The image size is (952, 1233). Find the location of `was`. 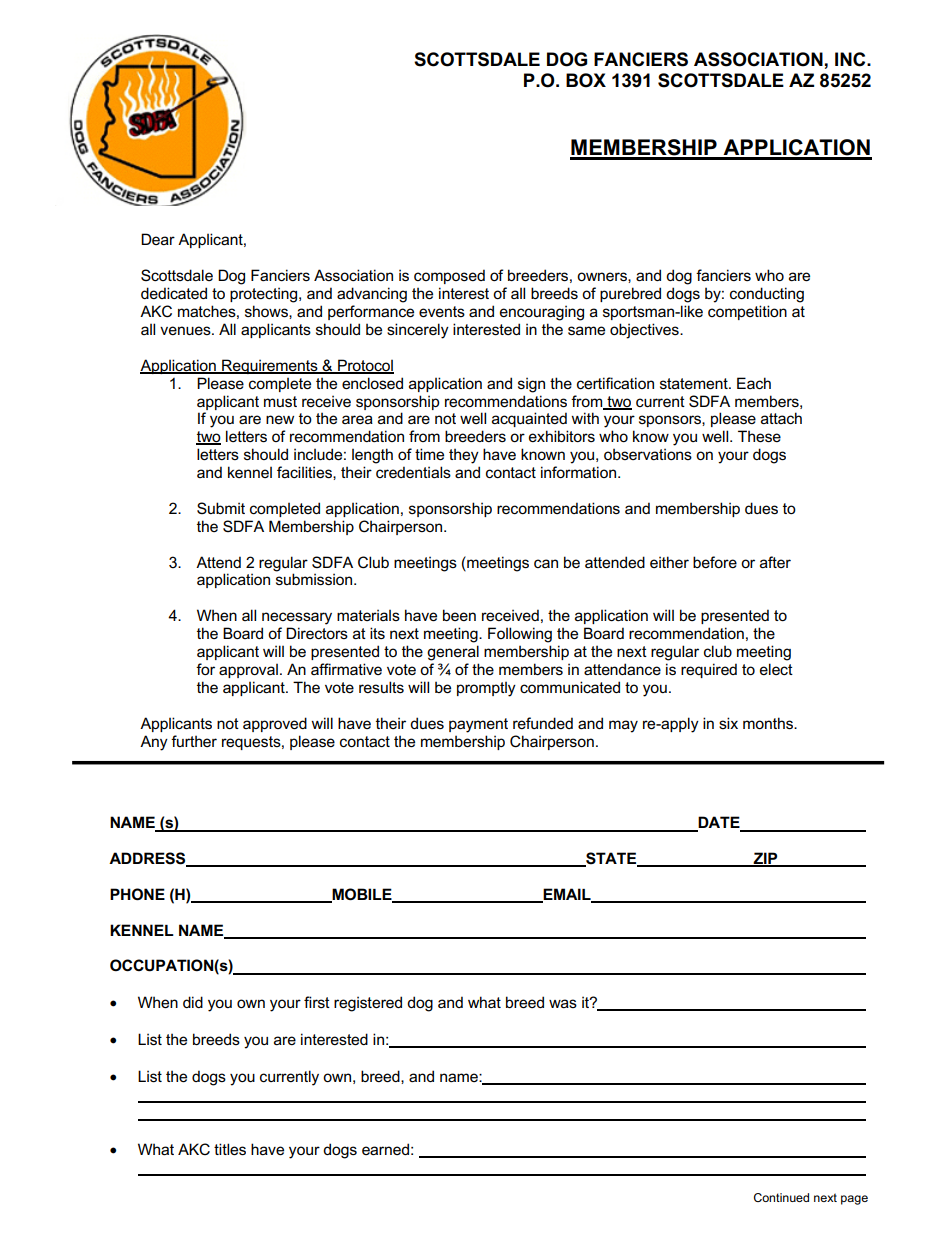

was is located at coordinates (563, 1003).
